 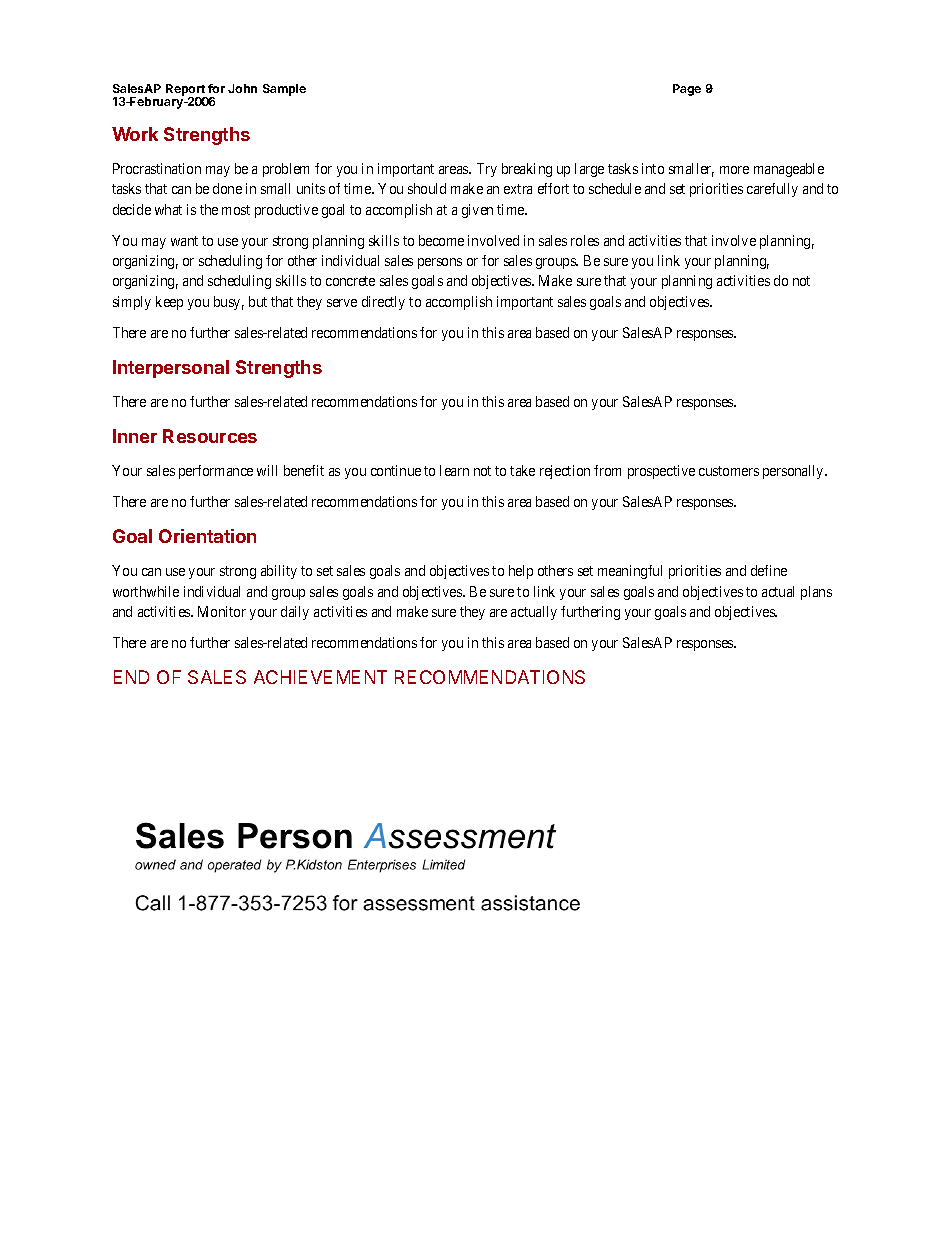 What do you see at coordinates (184, 241) in the image?
I see `want` at bounding box center [184, 241].
